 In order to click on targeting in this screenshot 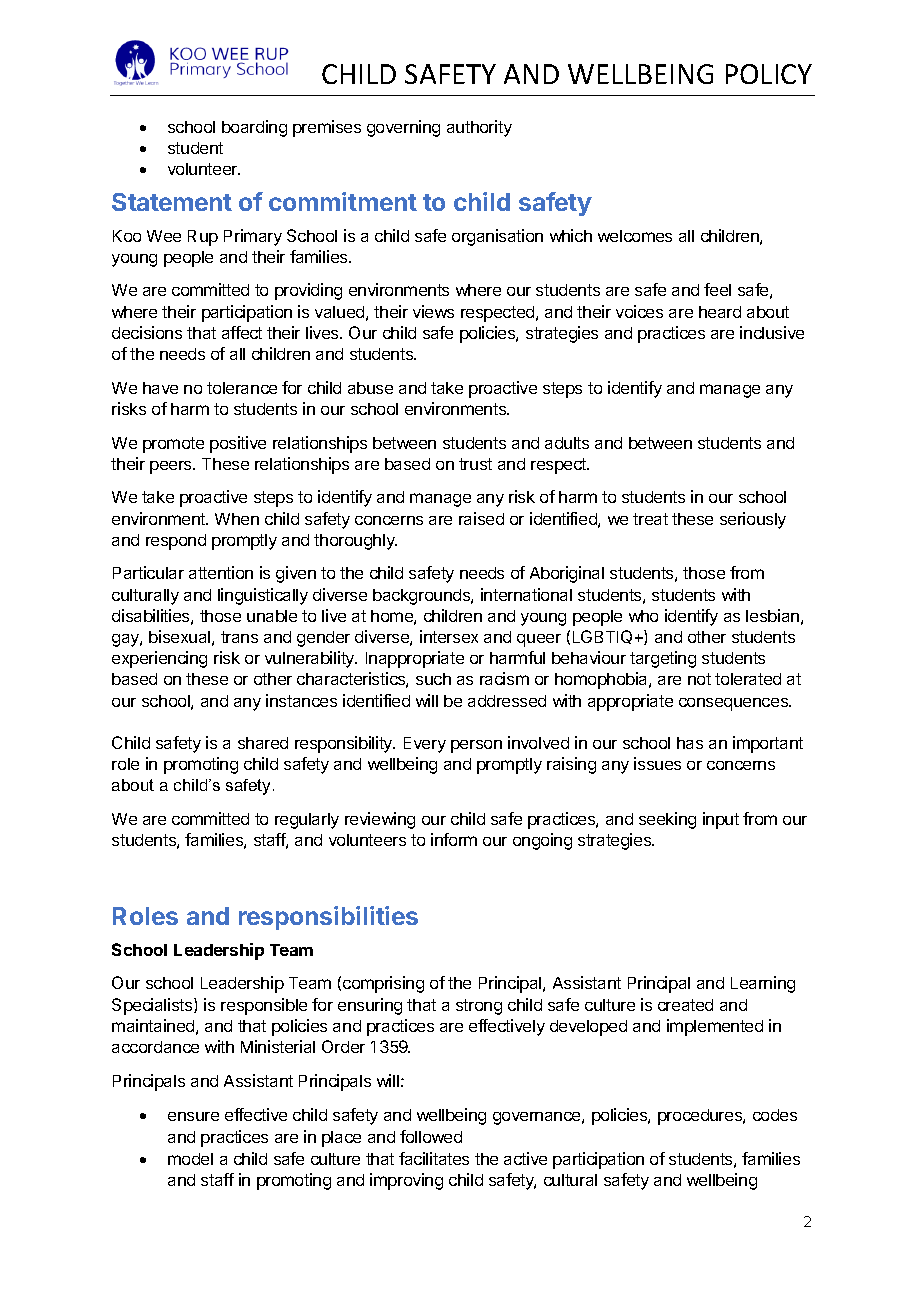, I will do `click(663, 659)`.
